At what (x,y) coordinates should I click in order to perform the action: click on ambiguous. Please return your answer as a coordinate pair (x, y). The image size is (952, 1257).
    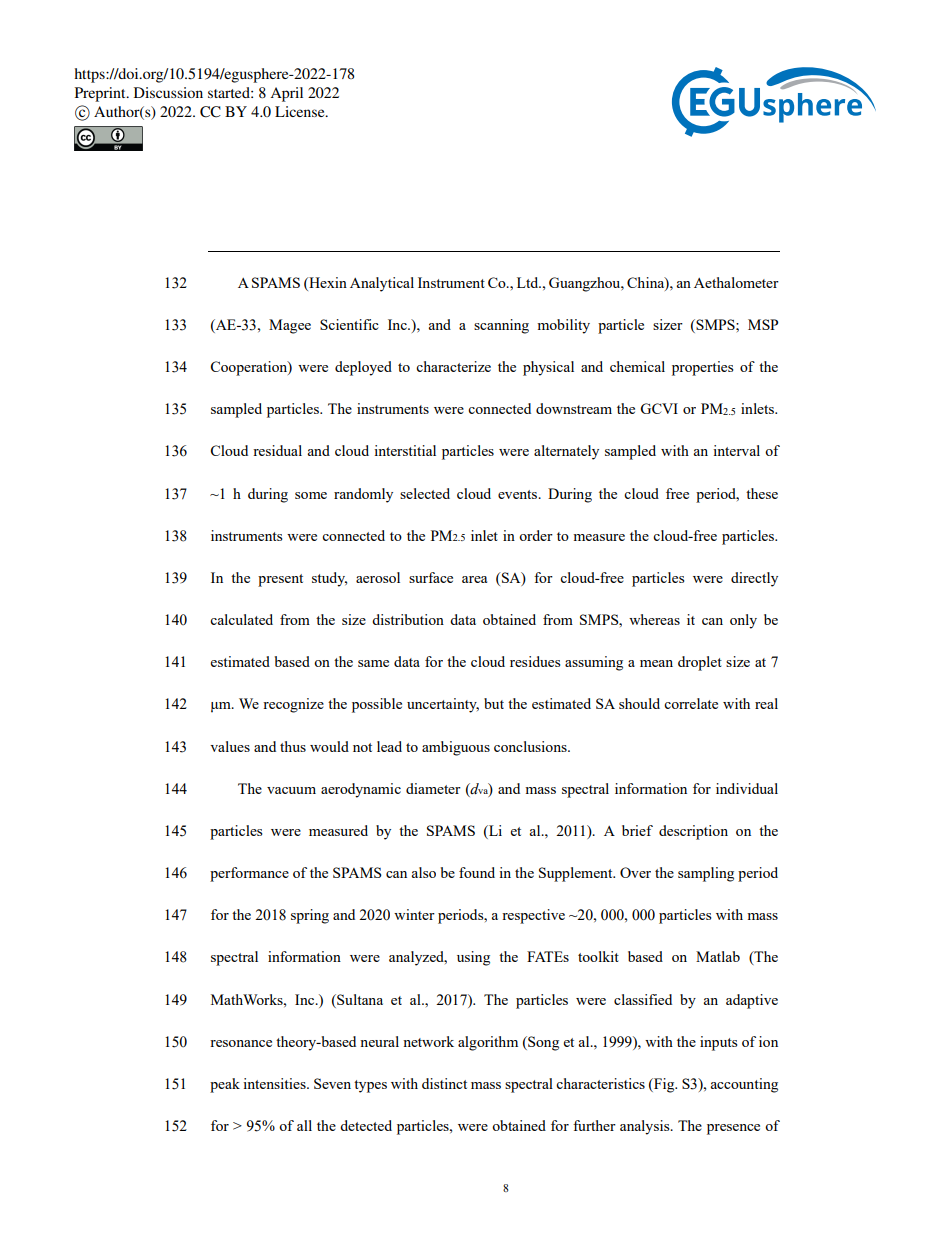
    Looking at the image, I should click on (456, 748).
